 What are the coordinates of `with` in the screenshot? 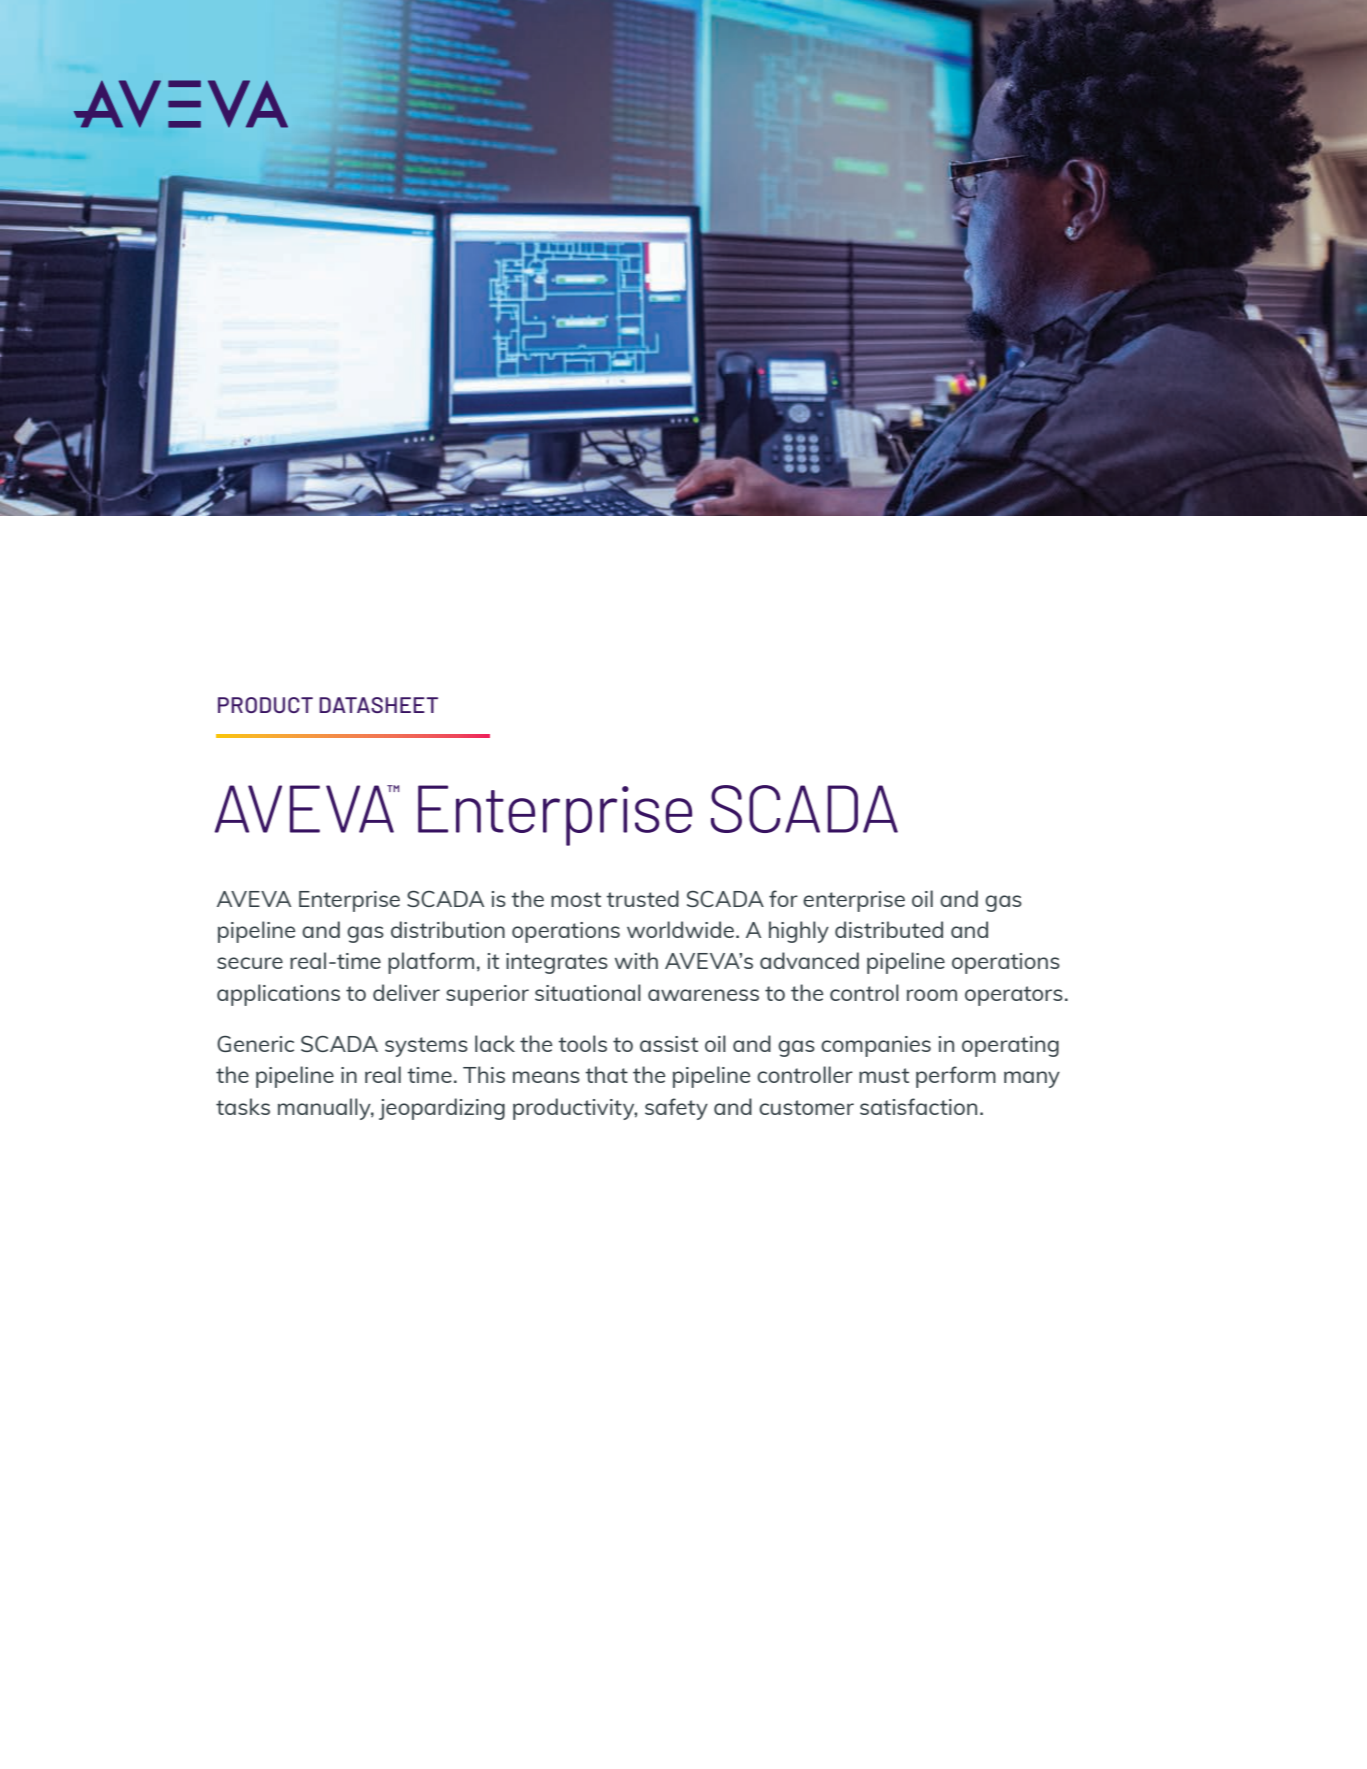 It's located at (636, 960).
